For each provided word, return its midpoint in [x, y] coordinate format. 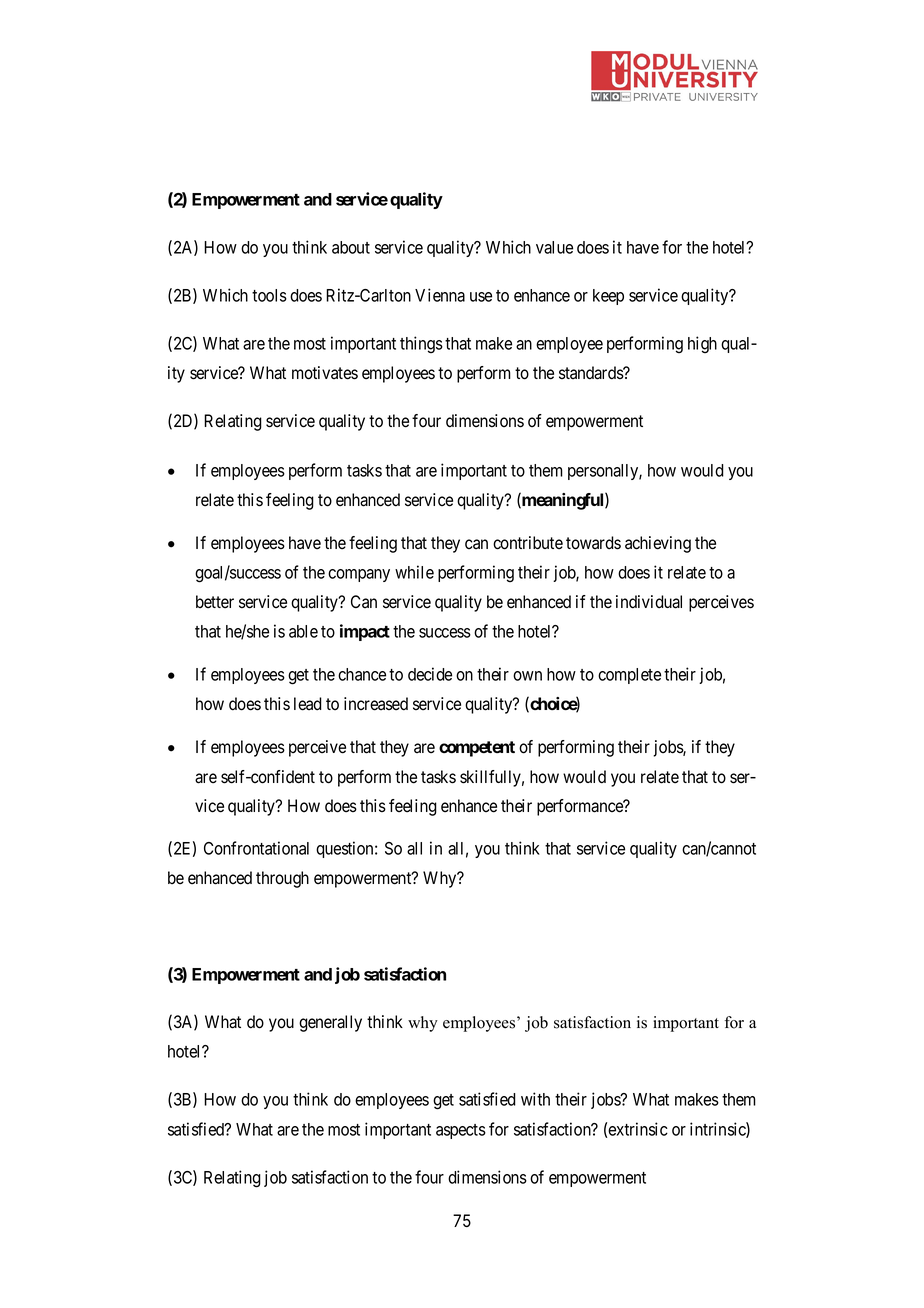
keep [608, 297]
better [215, 602]
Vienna [440, 295]
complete [629, 676]
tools [269, 295]
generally [330, 1023]
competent [477, 749]
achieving [658, 544]
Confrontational [256, 848]
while [414, 572]
